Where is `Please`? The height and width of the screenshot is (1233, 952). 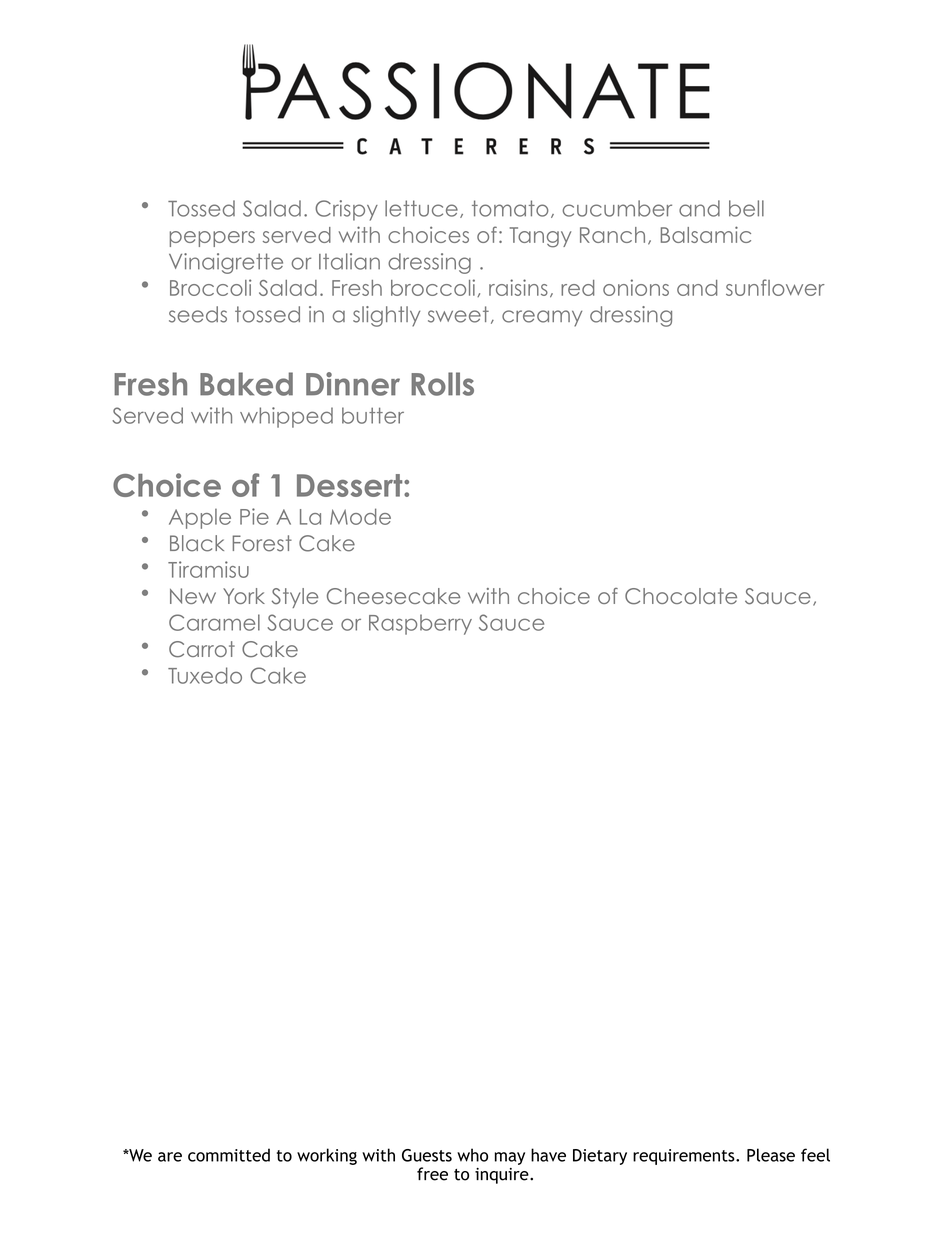
Please is located at coordinates (771, 1155).
